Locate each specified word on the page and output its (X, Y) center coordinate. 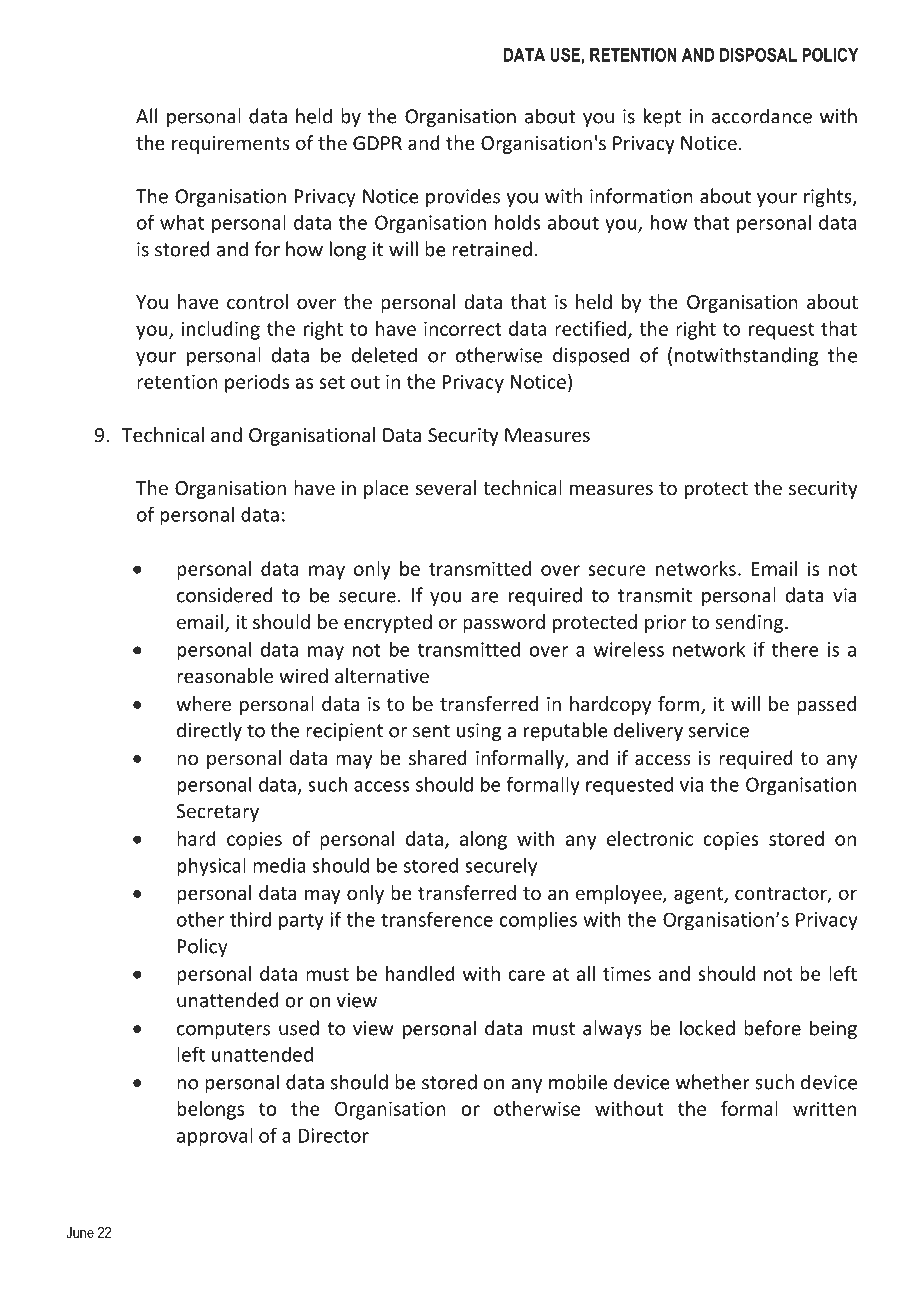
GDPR (377, 143)
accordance (762, 116)
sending (750, 623)
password (504, 623)
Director (334, 1135)
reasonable (225, 675)
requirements (231, 145)
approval (215, 1137)
